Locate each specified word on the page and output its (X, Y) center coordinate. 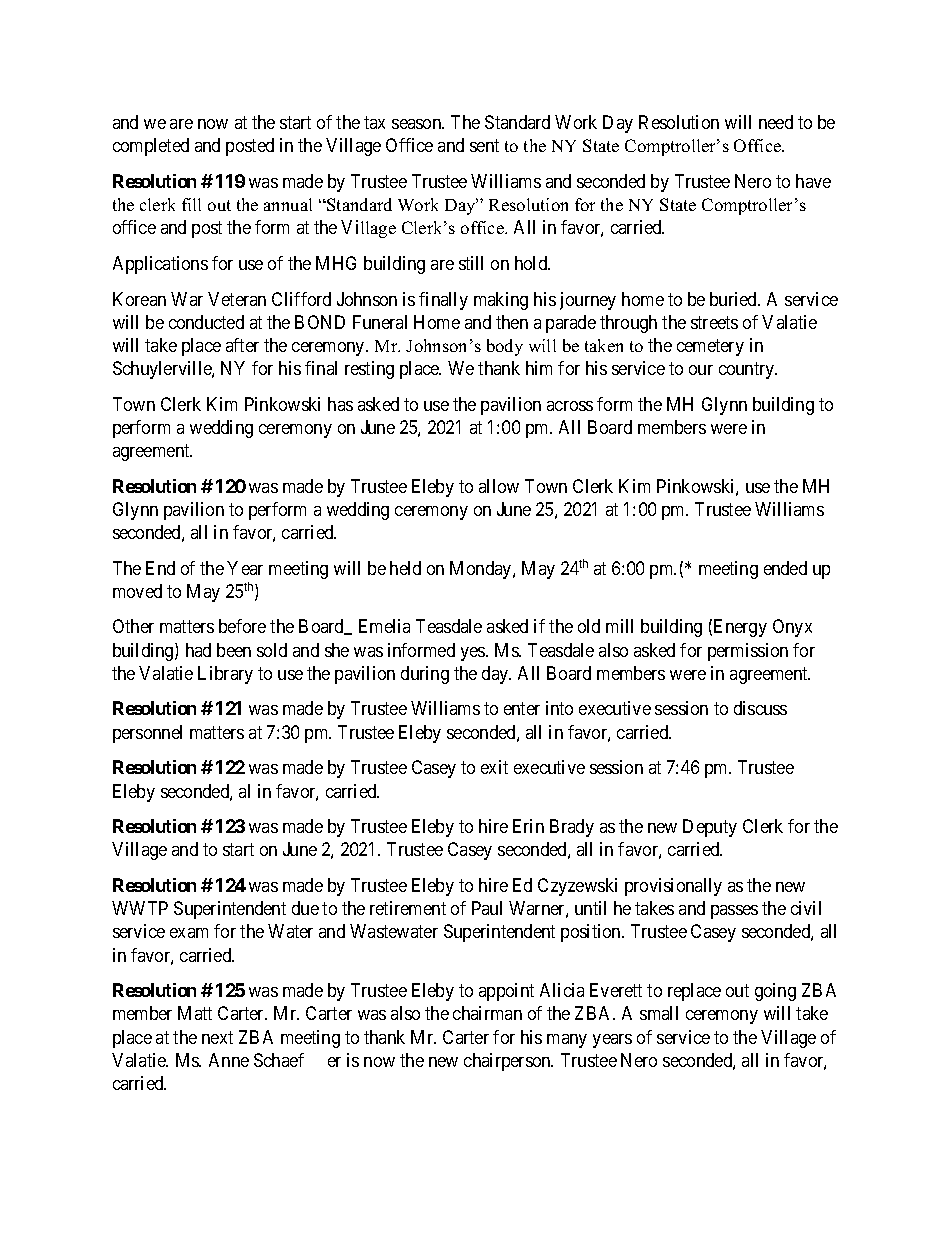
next (217, 1037)
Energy (740, 628)
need (776, 122)
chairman (487, 1013)
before (242, 626)
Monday (482, 570)
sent (484, 145)
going (775, 992)
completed (151, 147)
